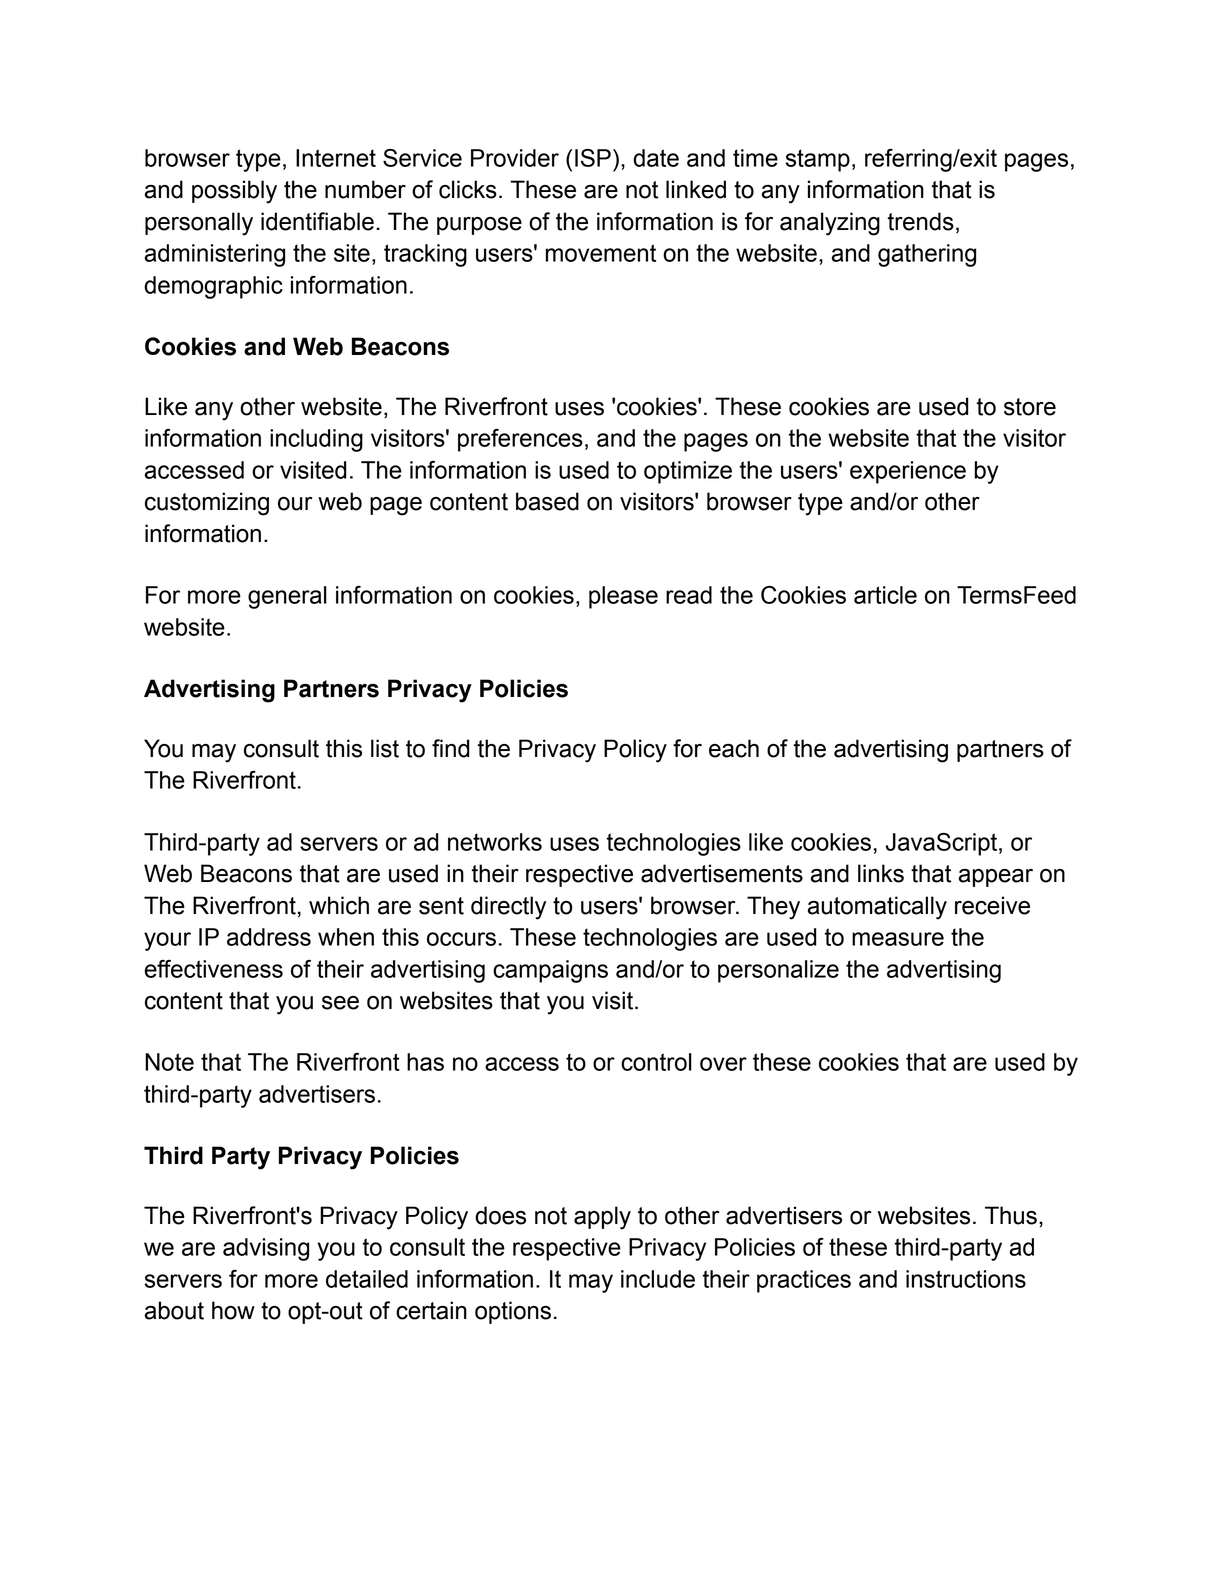 The image size is (1224, 1584). What do you see at coordinates (898, 939) in the screenshot?
I see `measure` at bounding box center [898, 939].
